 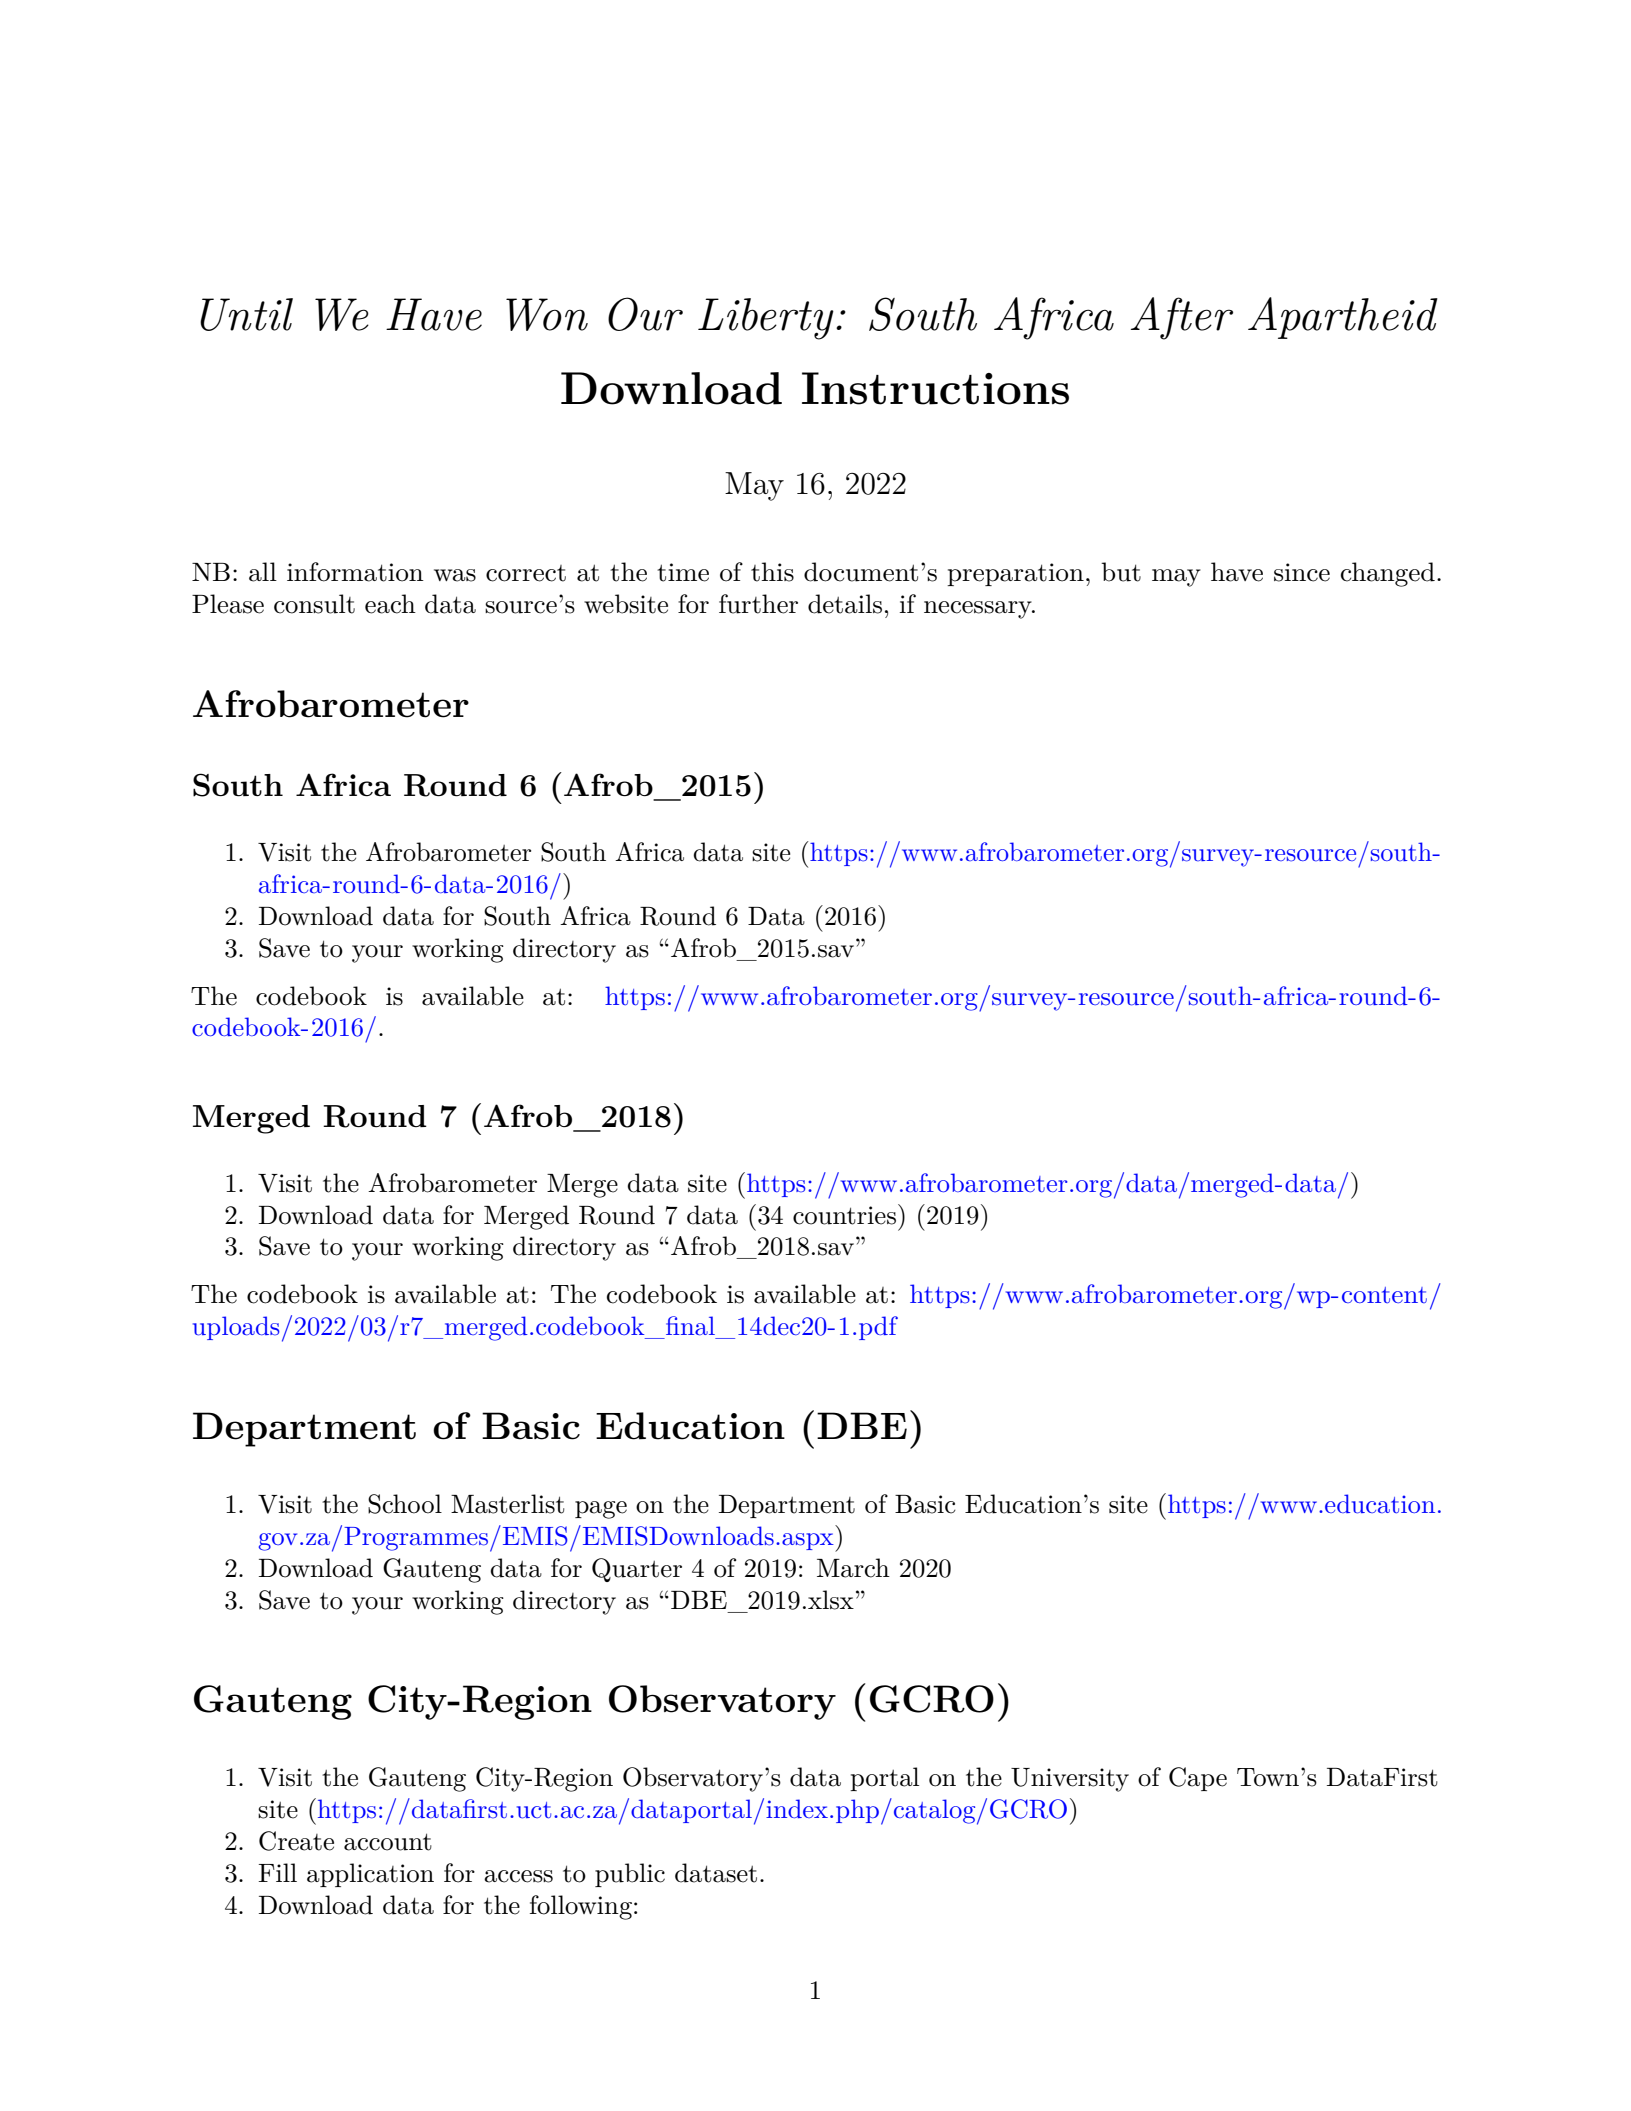 What do you see at coordinates (853, 1568) in the screenshot?
I see `March` at bounding box center [853, 1568].
